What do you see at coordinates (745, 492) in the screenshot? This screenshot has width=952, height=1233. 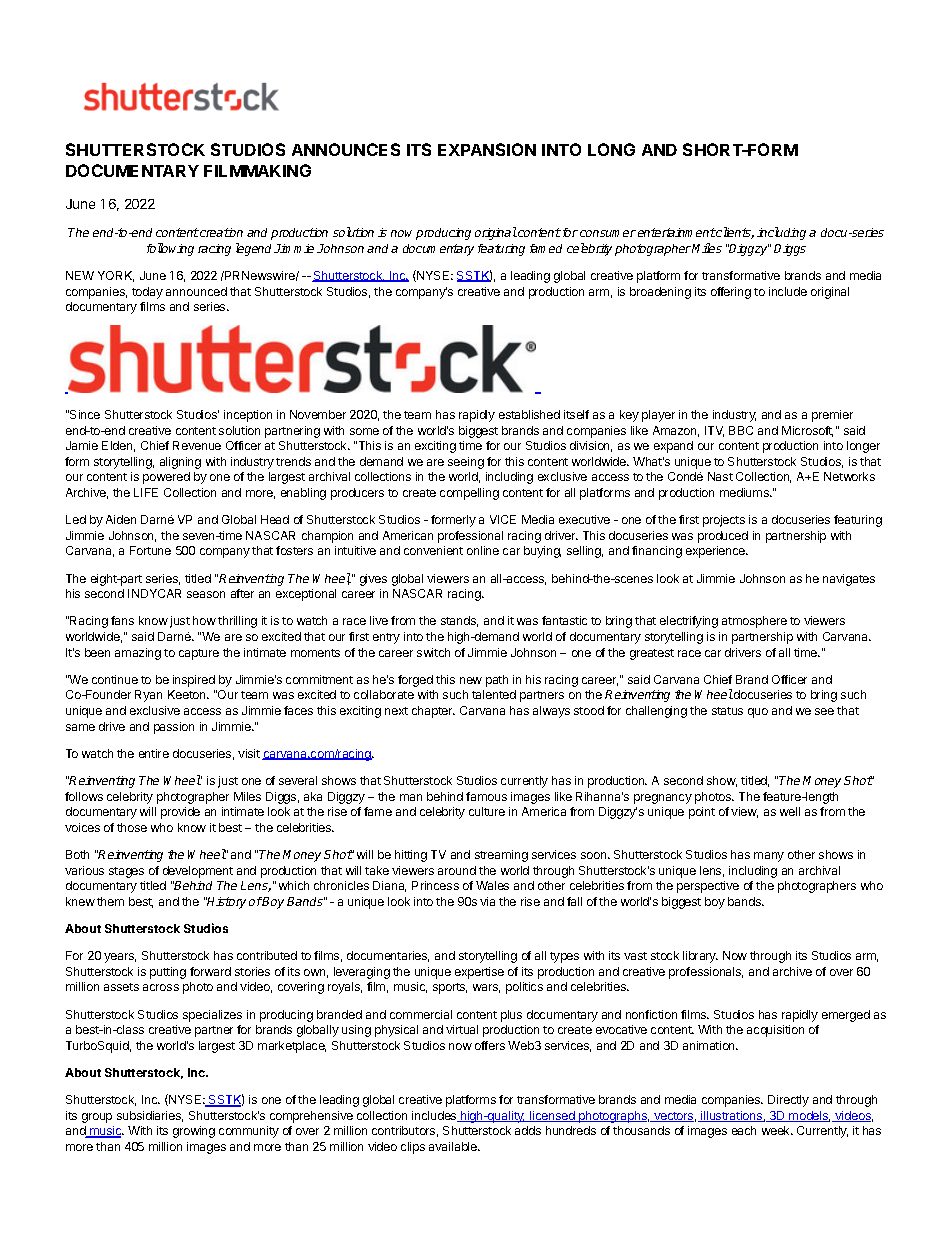 I see `mediums` at bounding box center [745, 492].
